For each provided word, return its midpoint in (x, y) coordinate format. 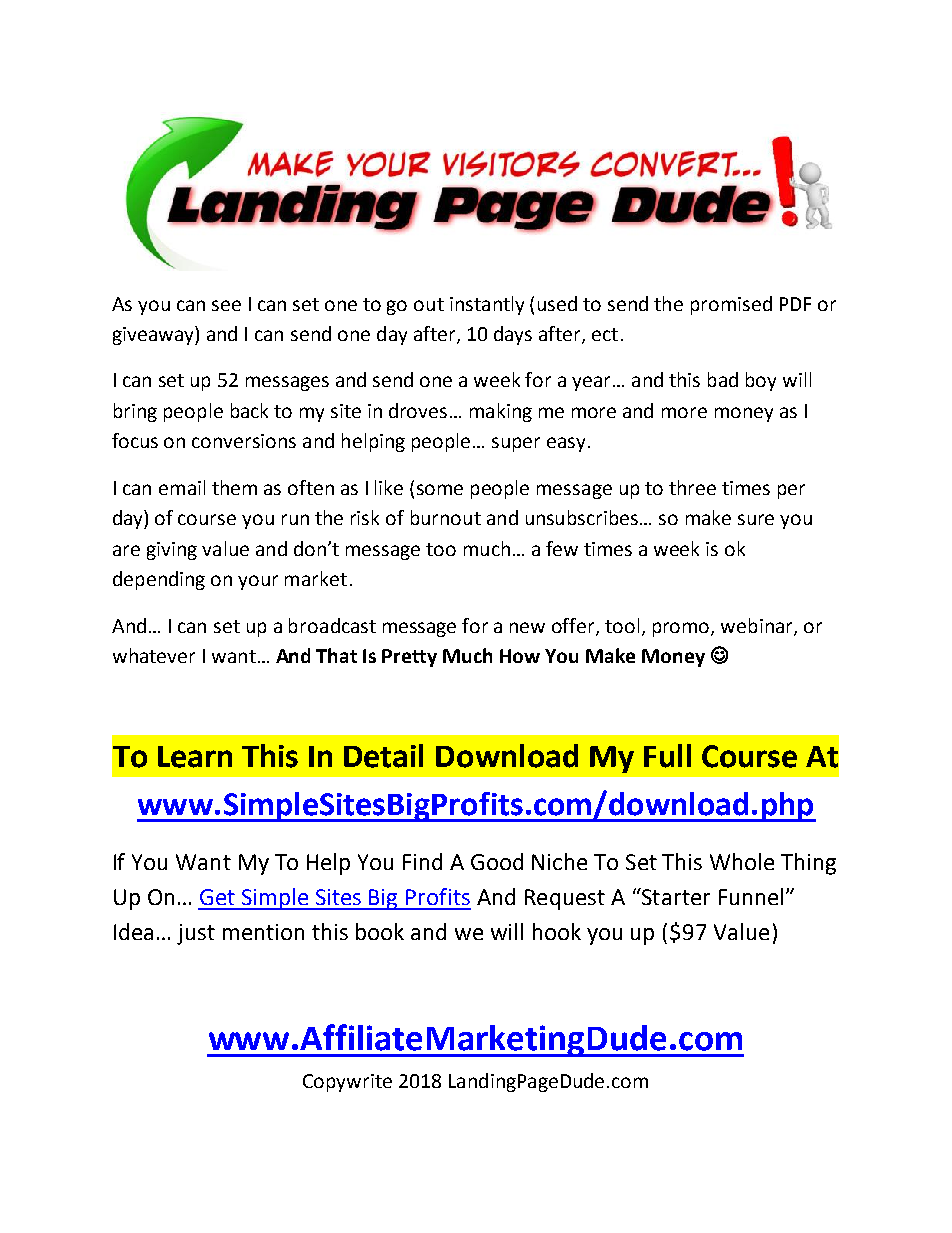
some (440, 489)
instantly (487, 305)
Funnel (751, 896)
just (196, 934)
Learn (195, 757)
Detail (383, 756)
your (258, 582)
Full (667, 756)
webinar (758, 626)
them (234, 487)
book (380, 931)
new (527, 627)
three (692, 487)
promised (731, 305)
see (226, 305)
